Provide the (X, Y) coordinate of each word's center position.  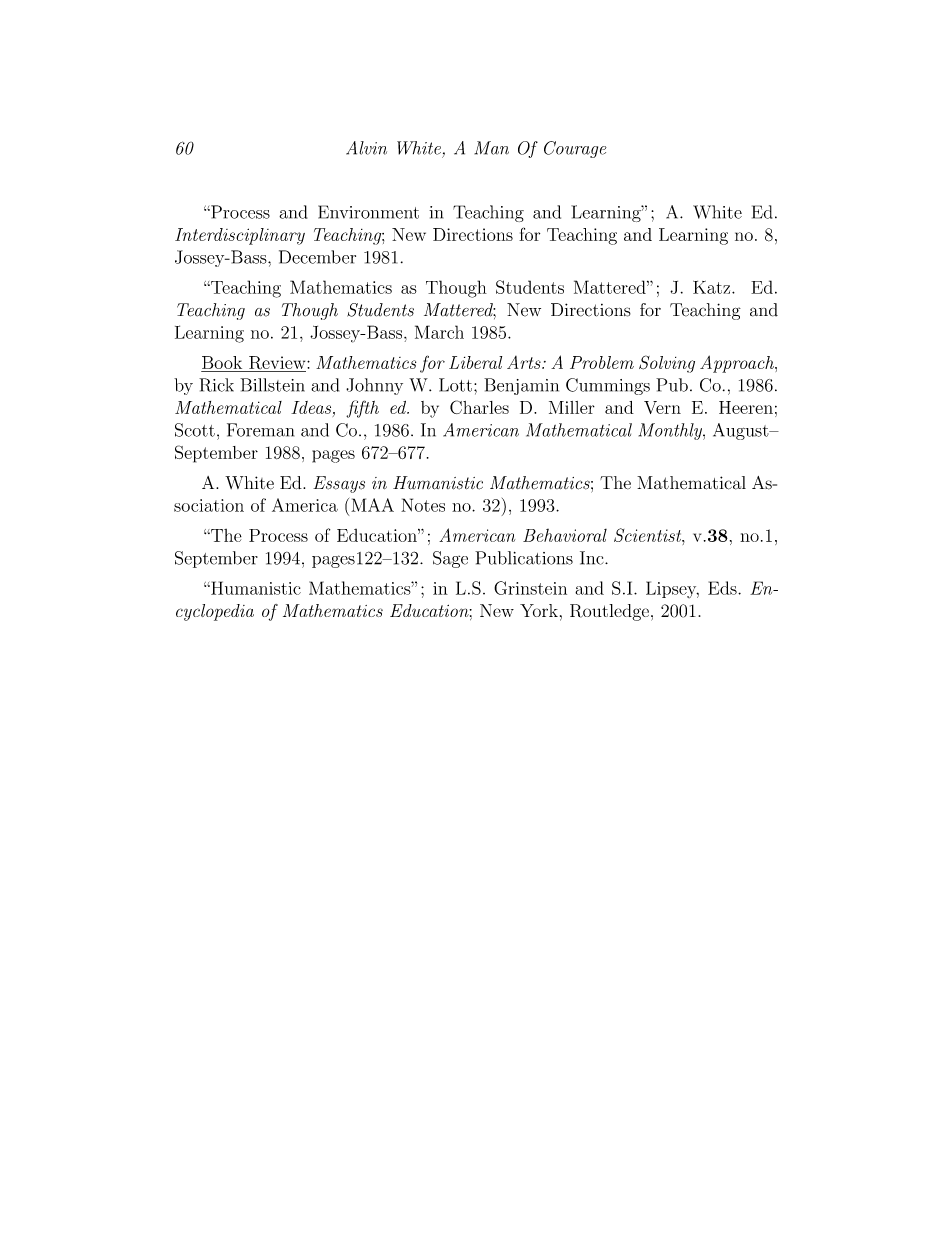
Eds (723, 588)
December (317, 257)
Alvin (366, 148)
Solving (667, 364)
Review (277, 364)
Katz (713, 287)
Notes (423, 505)
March (439, 332)
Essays (339, 484)
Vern (662, 407)
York (539, 610)
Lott (455, 385)
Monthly (671, 431)
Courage (575, 149)
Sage (450, 559)
